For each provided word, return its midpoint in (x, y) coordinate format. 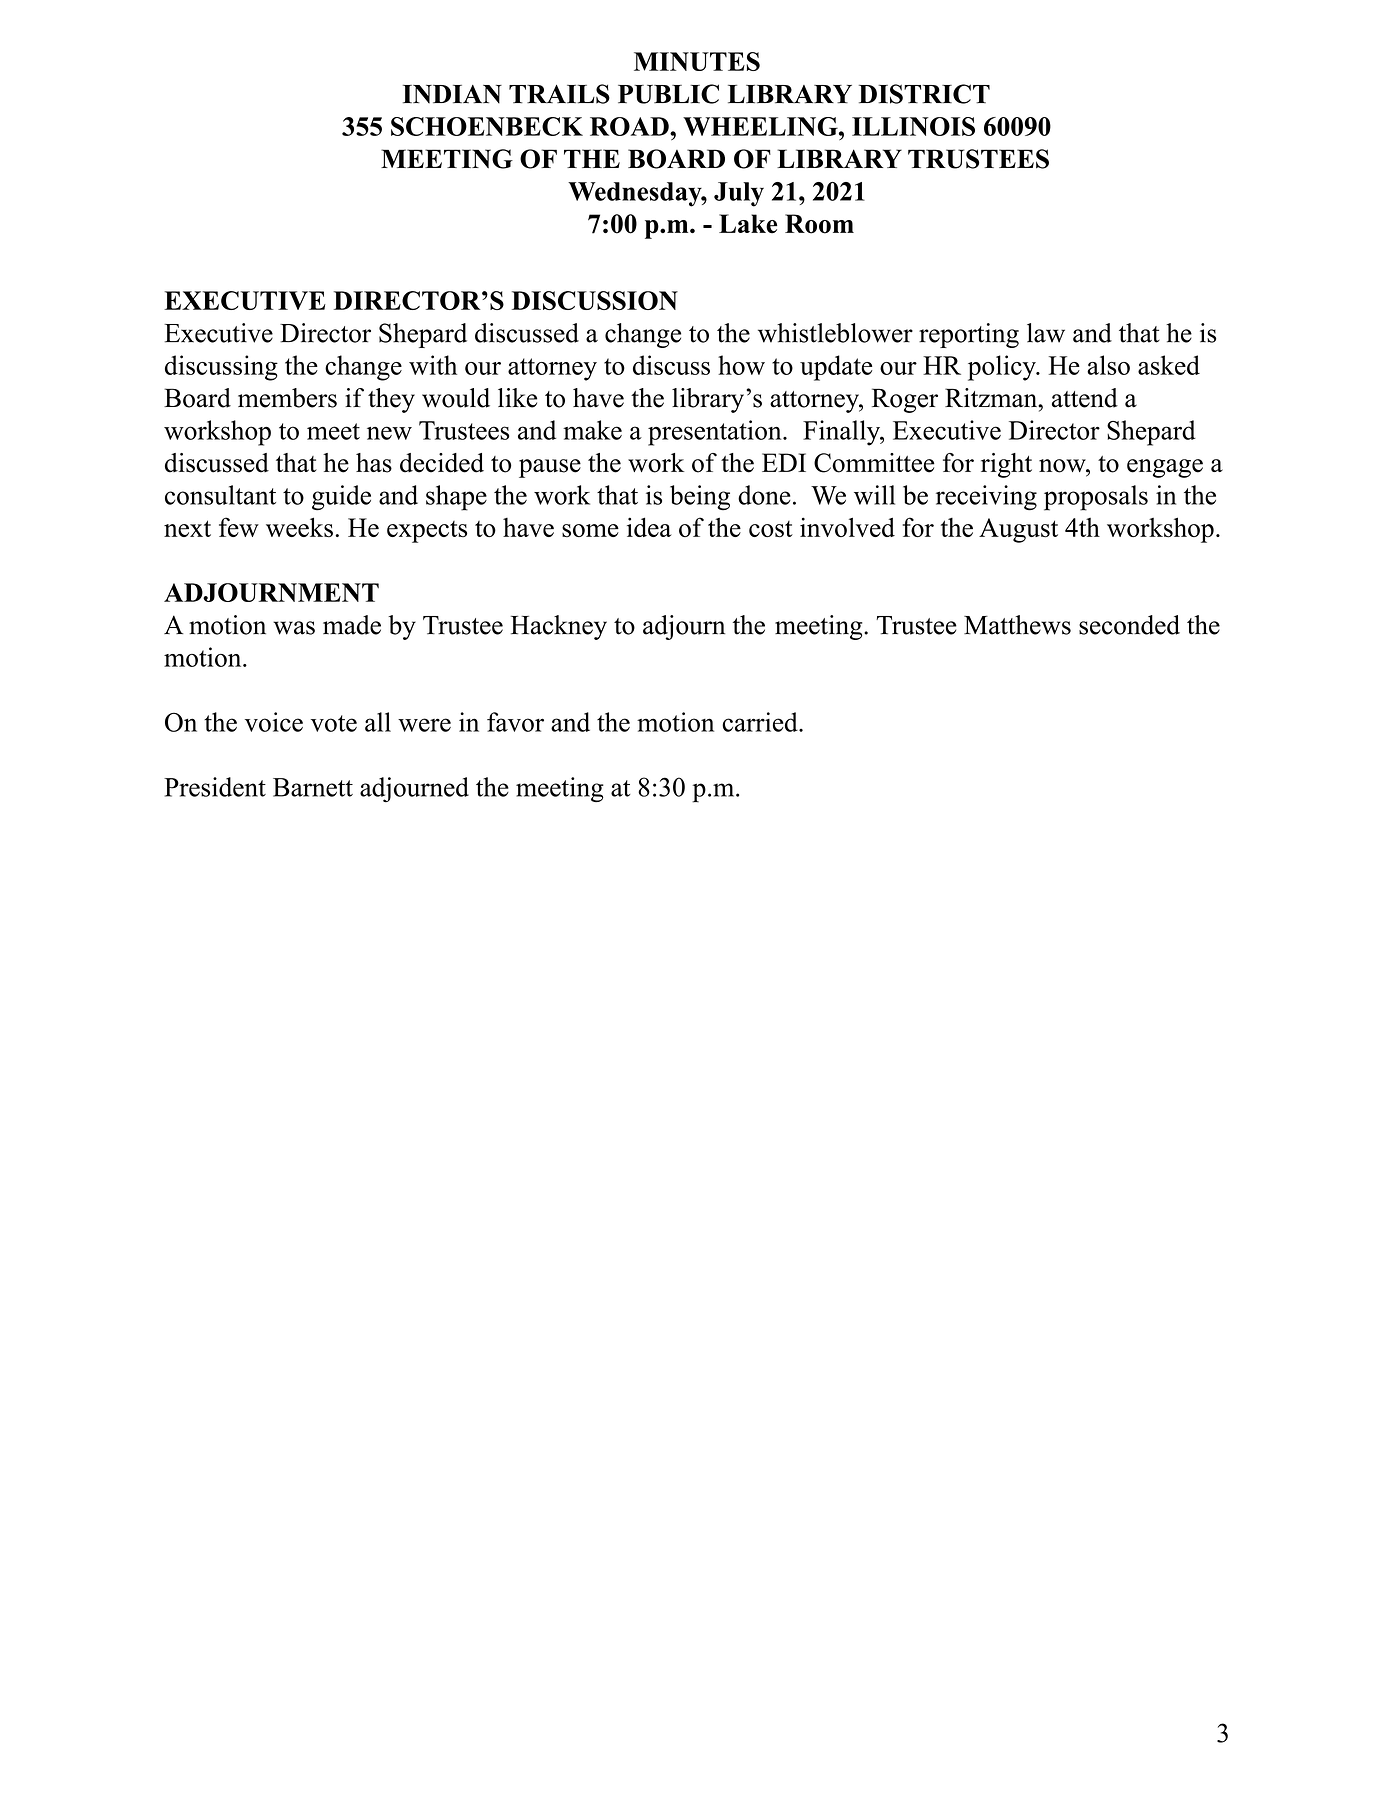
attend (1085, 398)
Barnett (313, 787)
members (287, 398)
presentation (716, 433)
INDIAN (452, 94)
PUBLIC (668, 94)
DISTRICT (924, 94)
